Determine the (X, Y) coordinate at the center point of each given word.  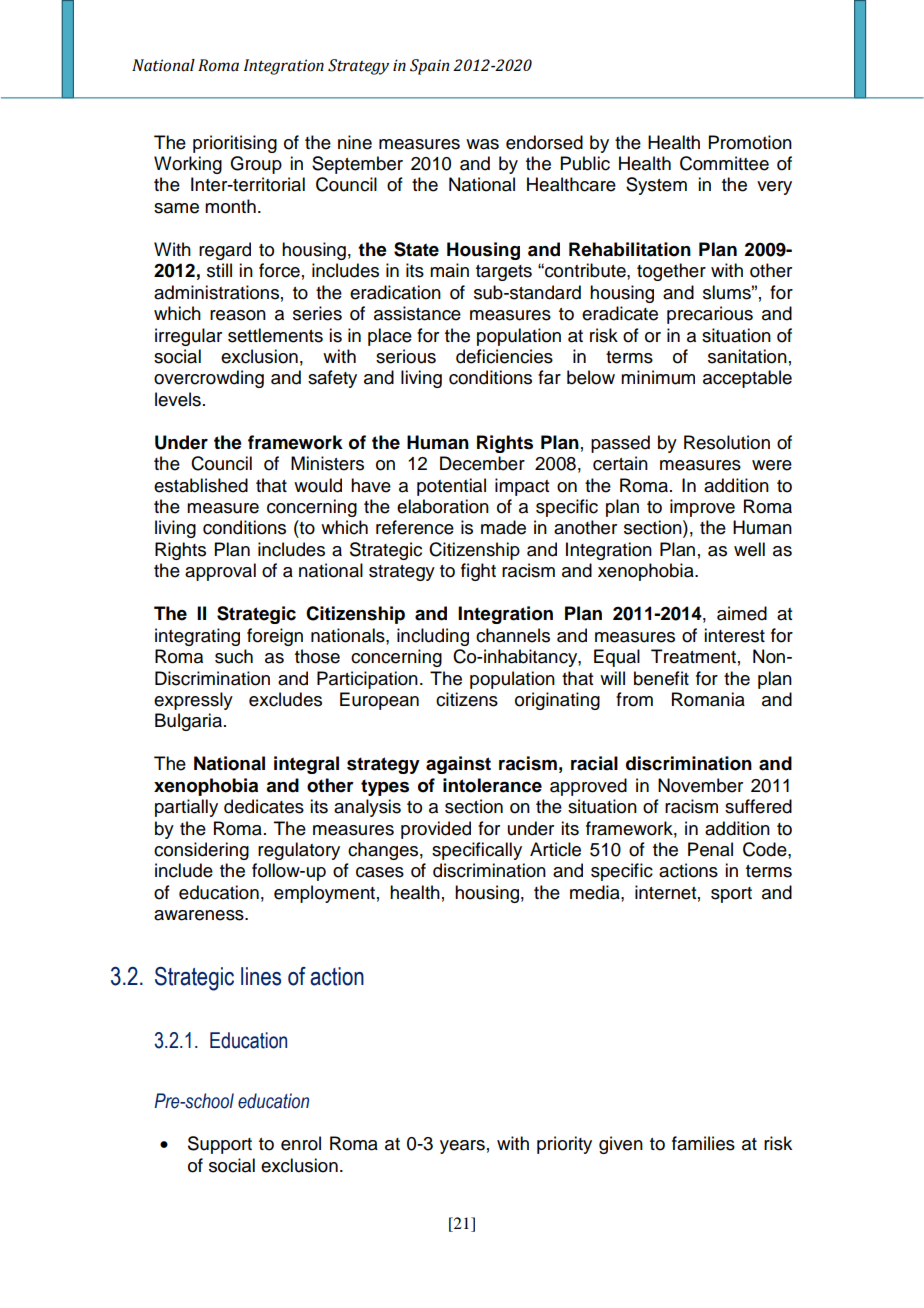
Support (220, 1145)
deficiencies (504, 356)
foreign (275, 637)
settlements (275, 335)
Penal (710, 849)
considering (201, 851)
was (482, 144)
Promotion (750, 142)
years (462, 1147)
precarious (710, 315)
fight (478, 572)
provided (436, 830)
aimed (742, 613)
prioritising (235, 144)
